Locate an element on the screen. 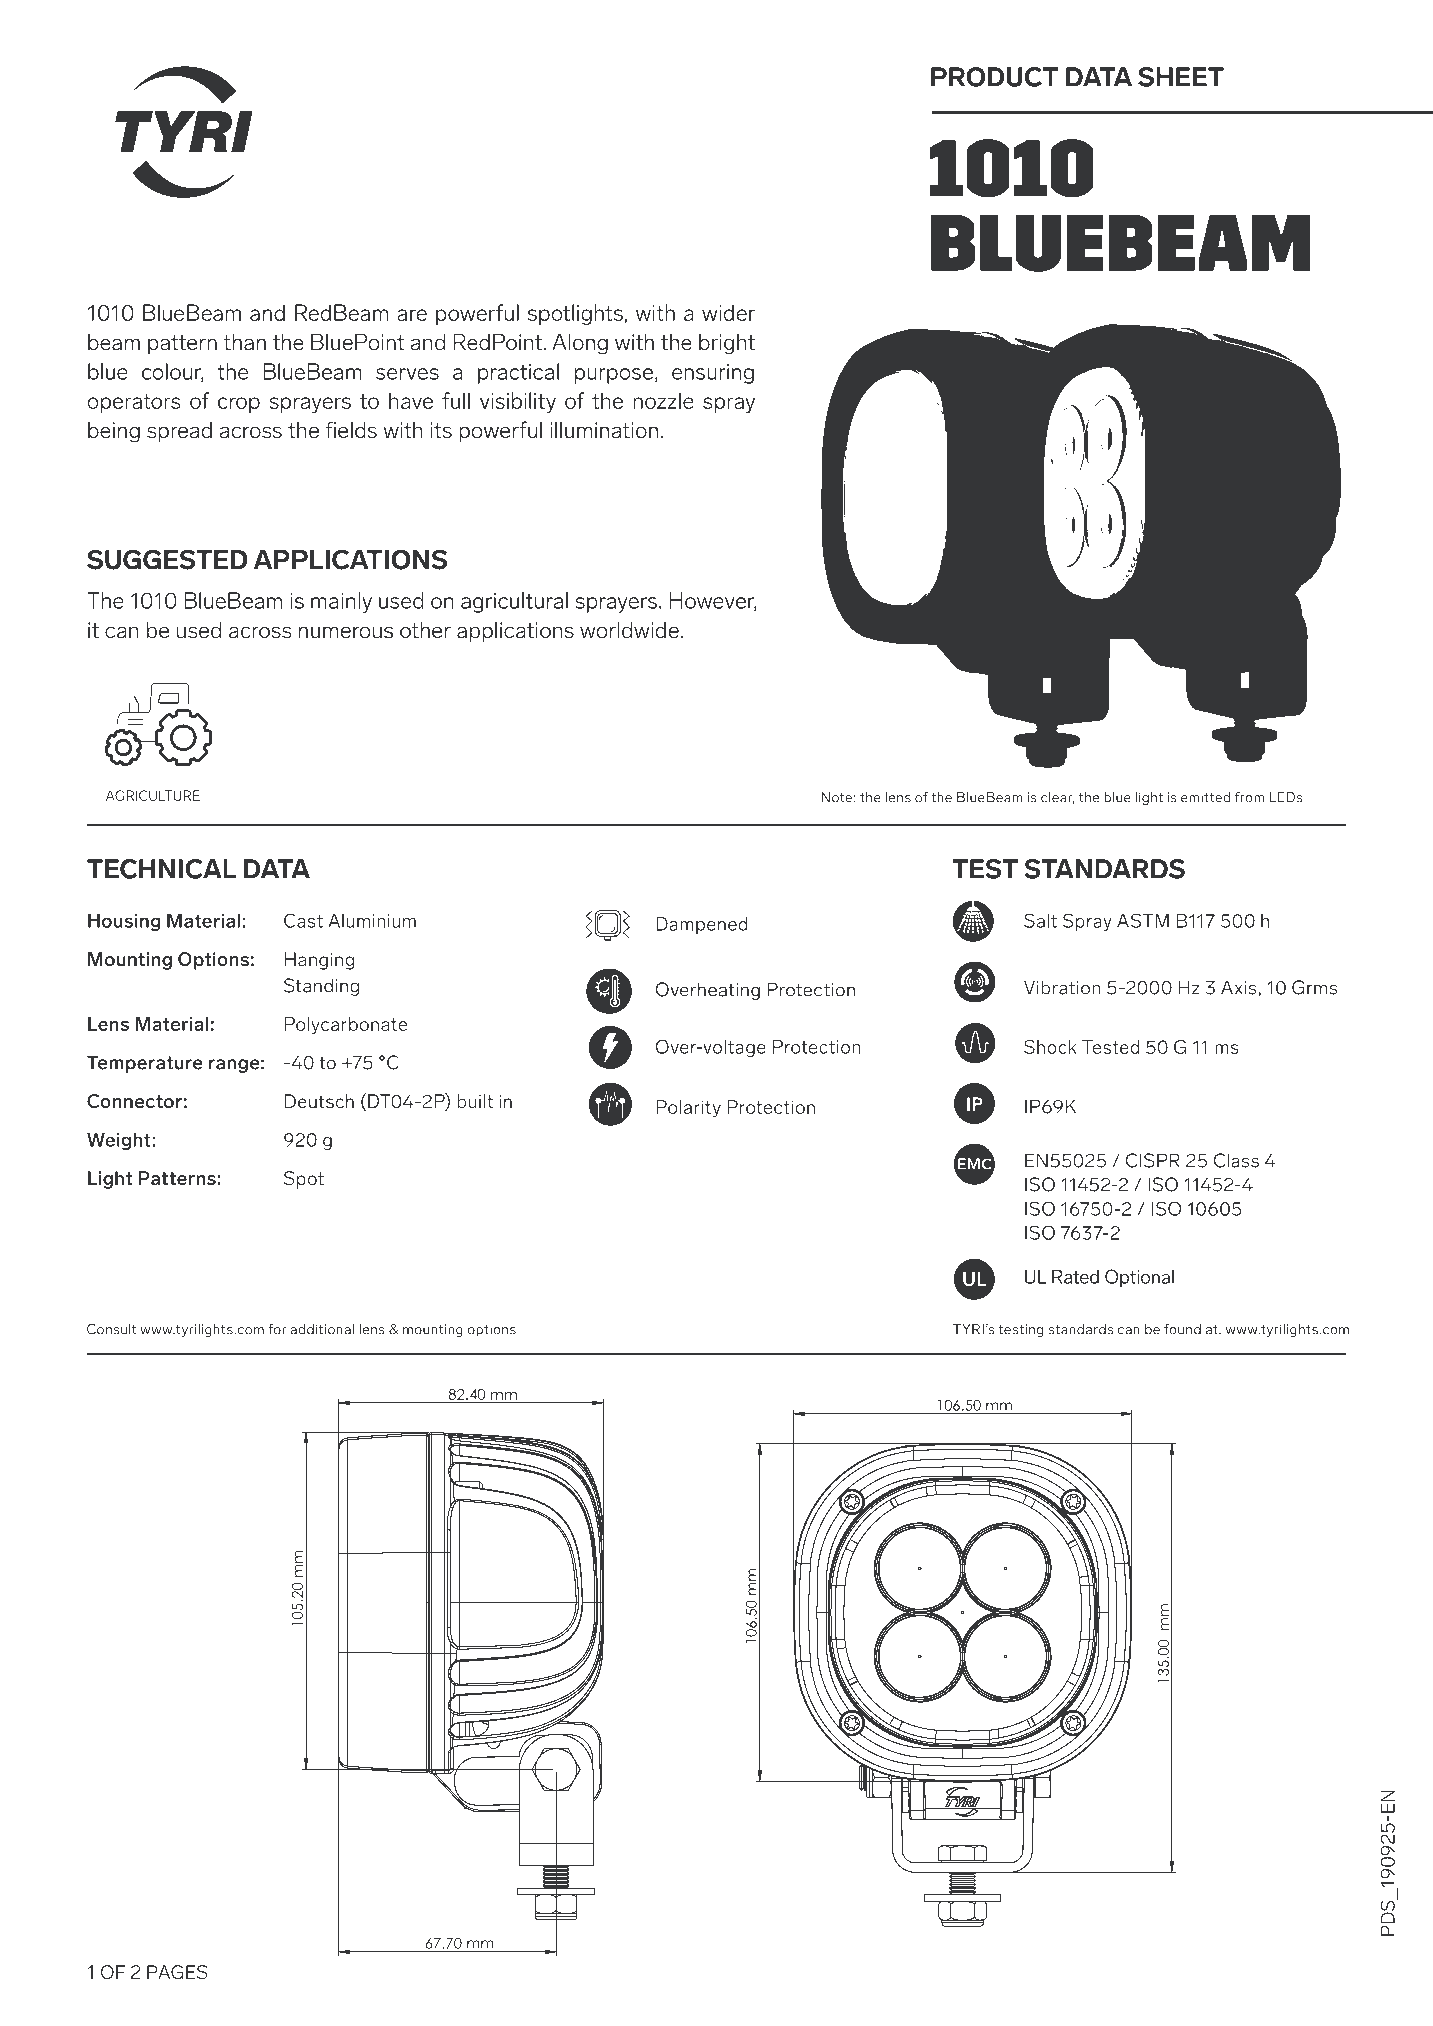 The width and height of the screenshot is (1433, 2026). wider is located at coordinates (728, 312).
